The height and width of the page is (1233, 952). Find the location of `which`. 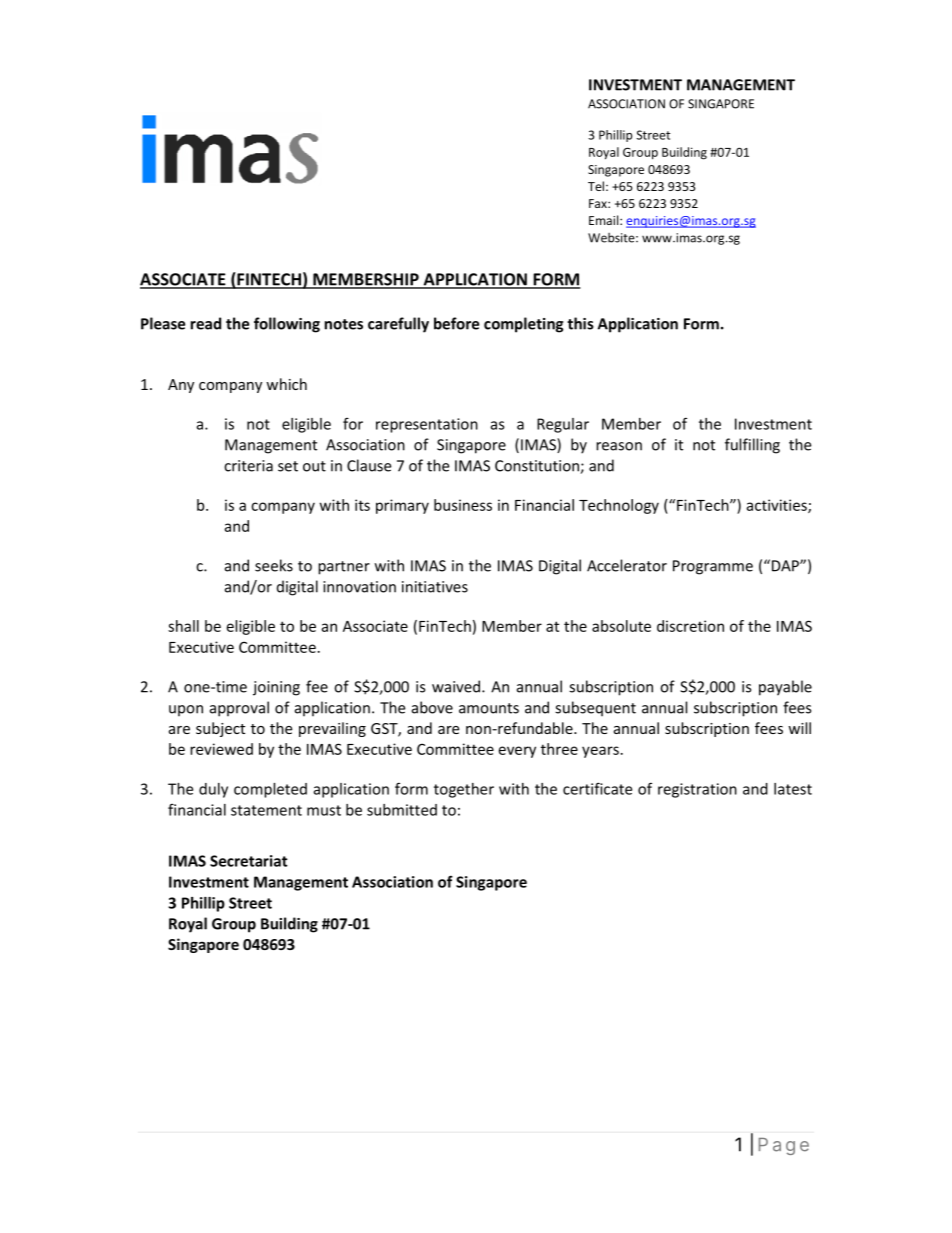

which is located at coordinates (286, 384).
